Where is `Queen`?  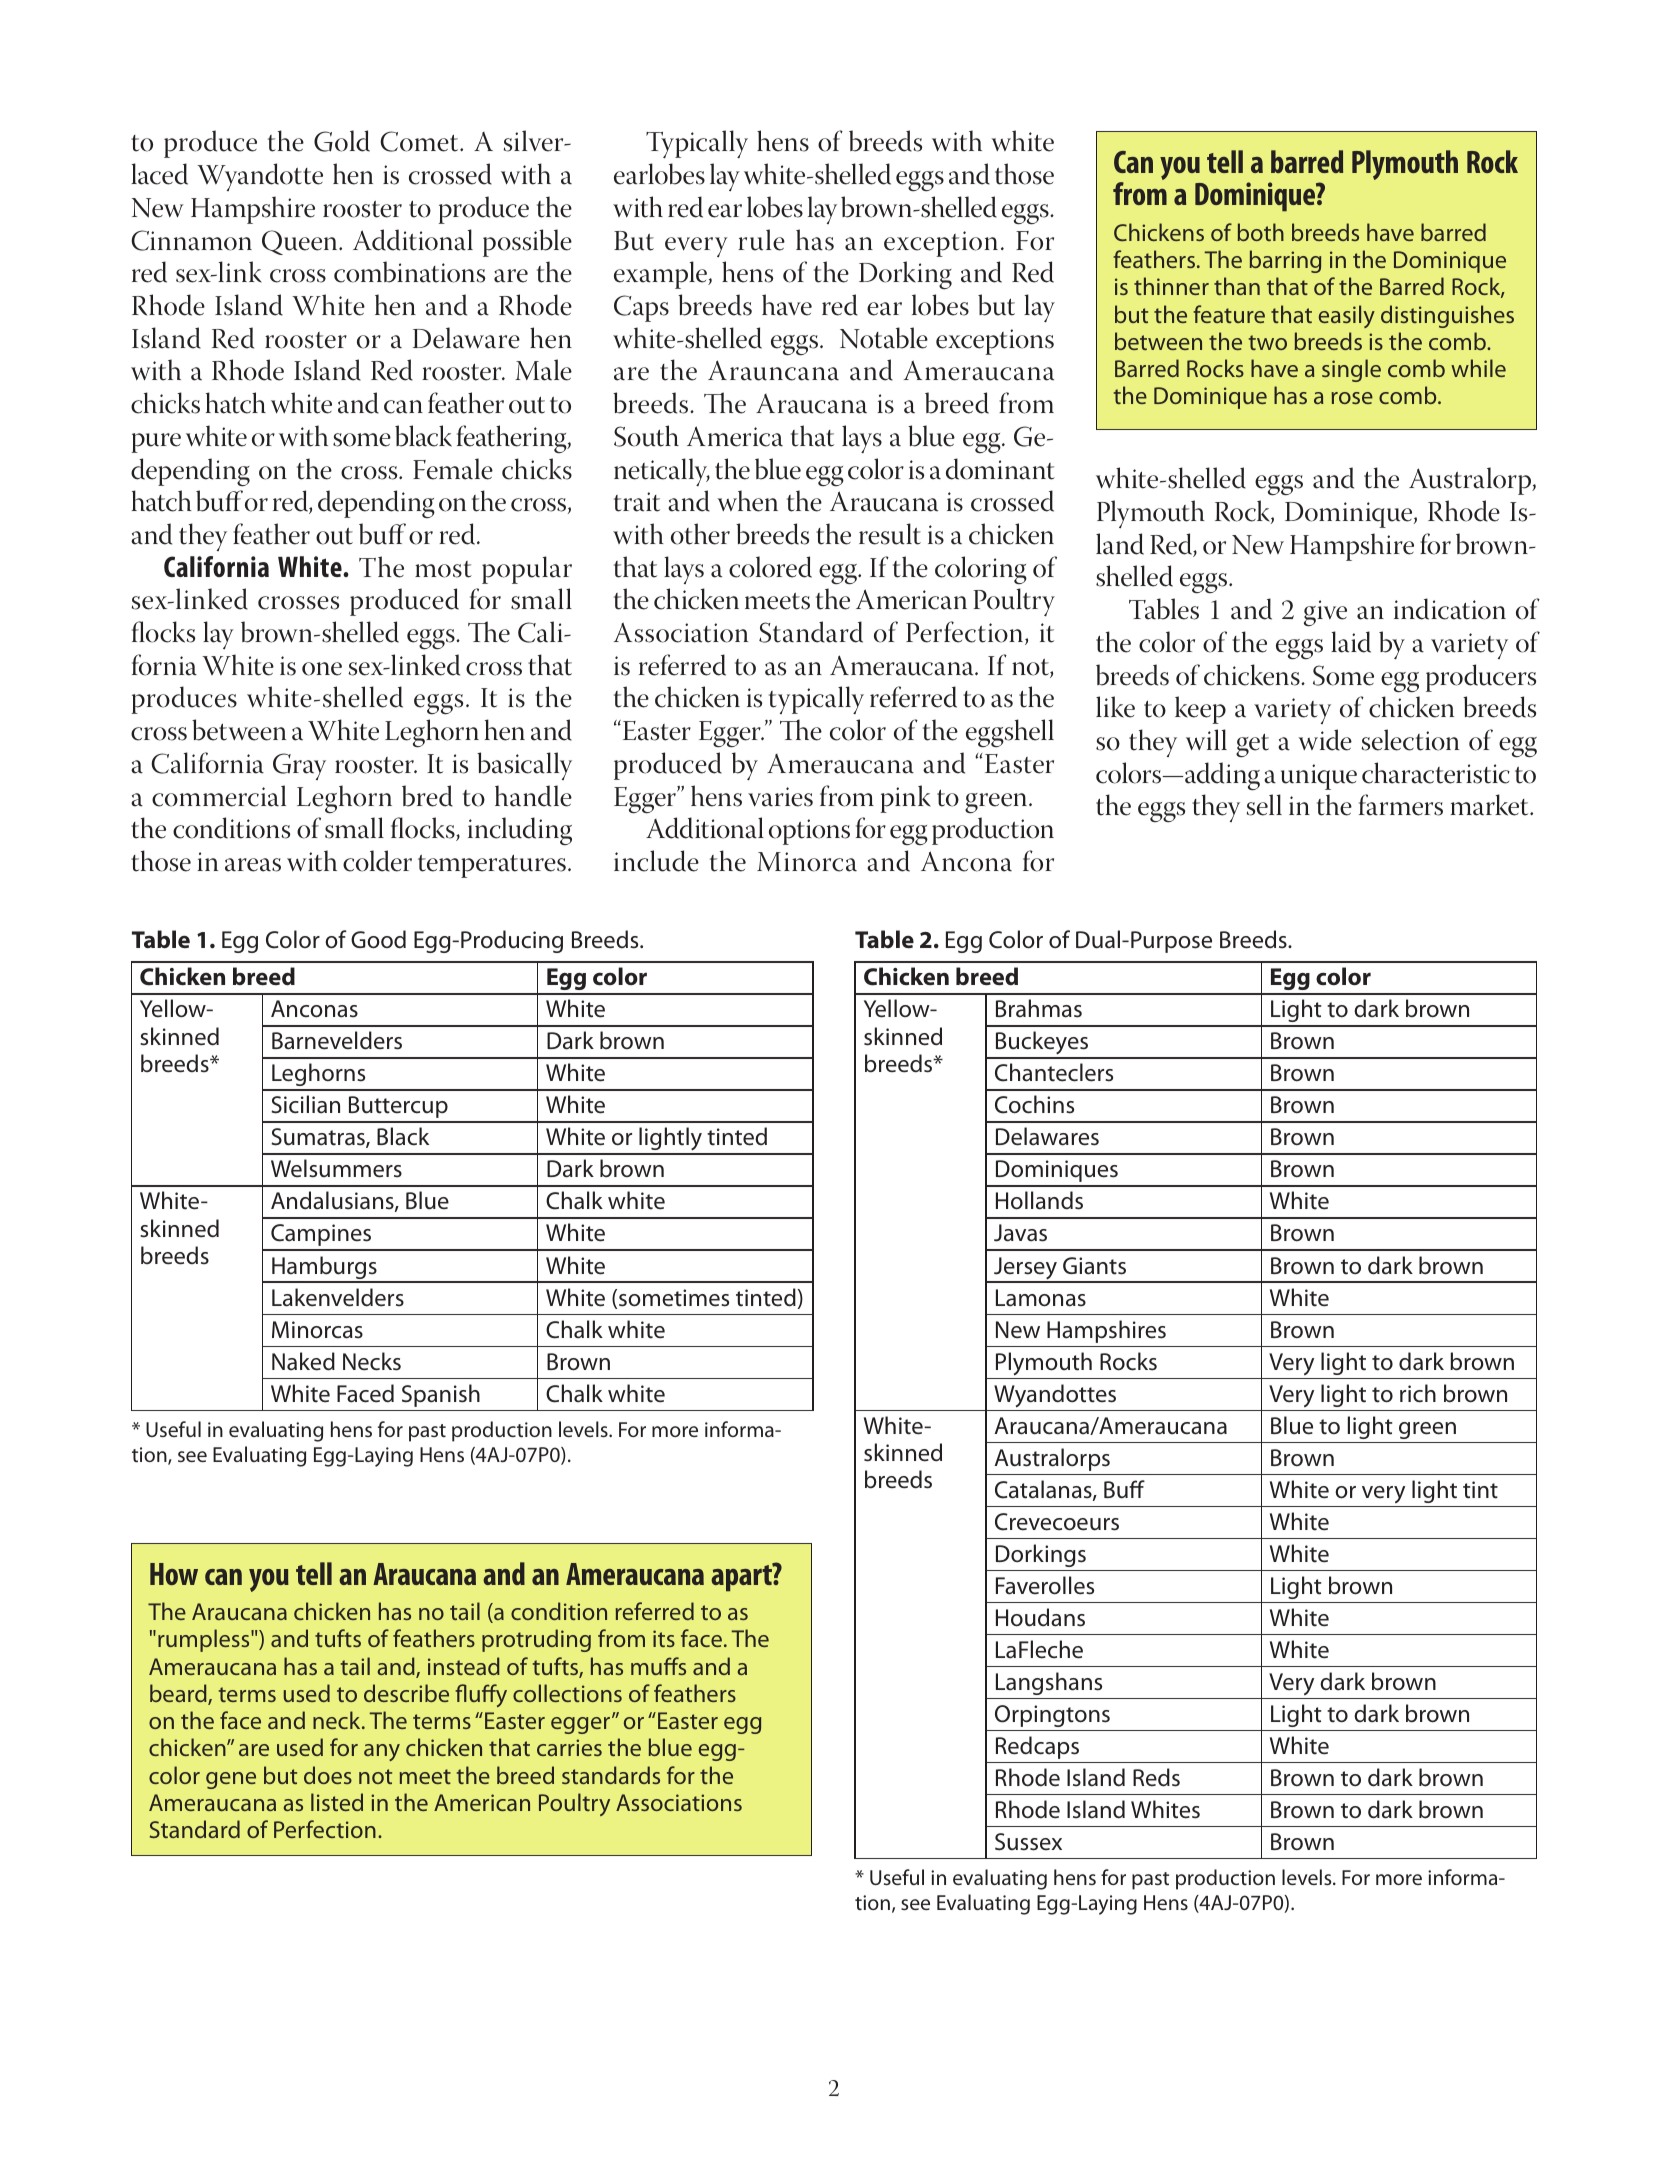 Queen is located at coordinates (301, 242).
